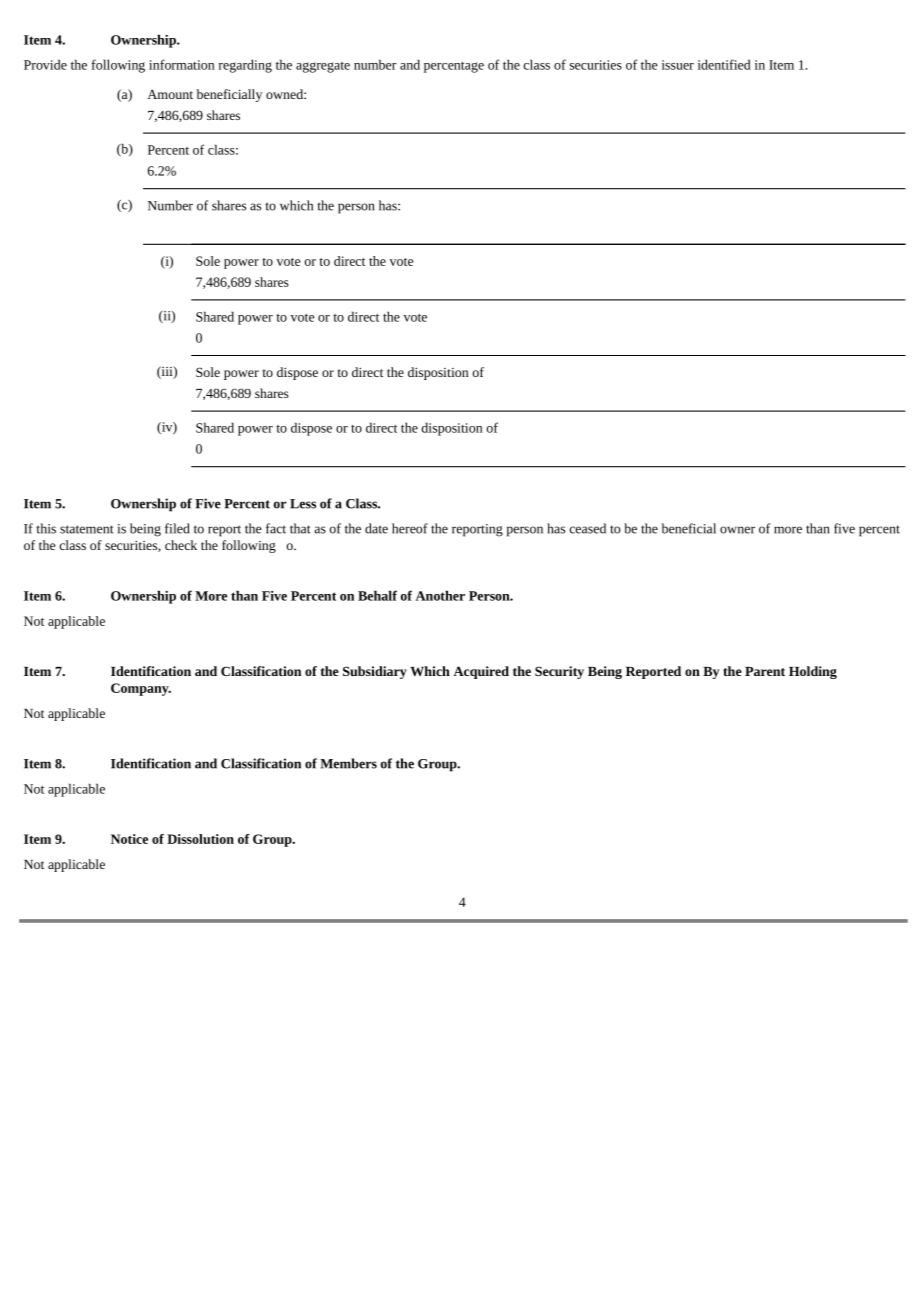 The width and height of the screenshot is (924, 1308). Describe the element at coordinates (141, 689) in the screenshot. I see `Company` at that location.
